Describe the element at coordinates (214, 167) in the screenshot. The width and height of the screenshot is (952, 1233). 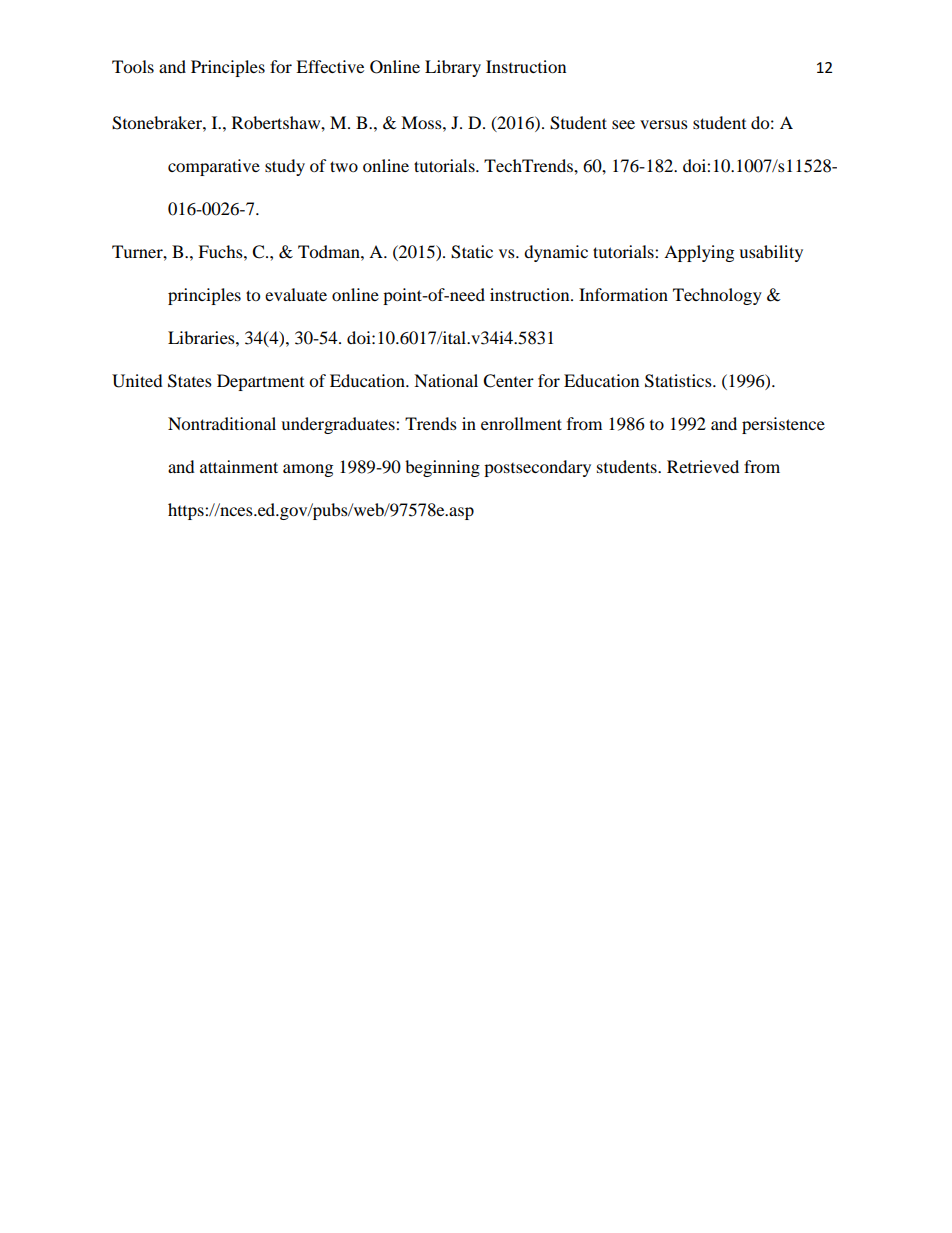
I see `comparative` at that location.
